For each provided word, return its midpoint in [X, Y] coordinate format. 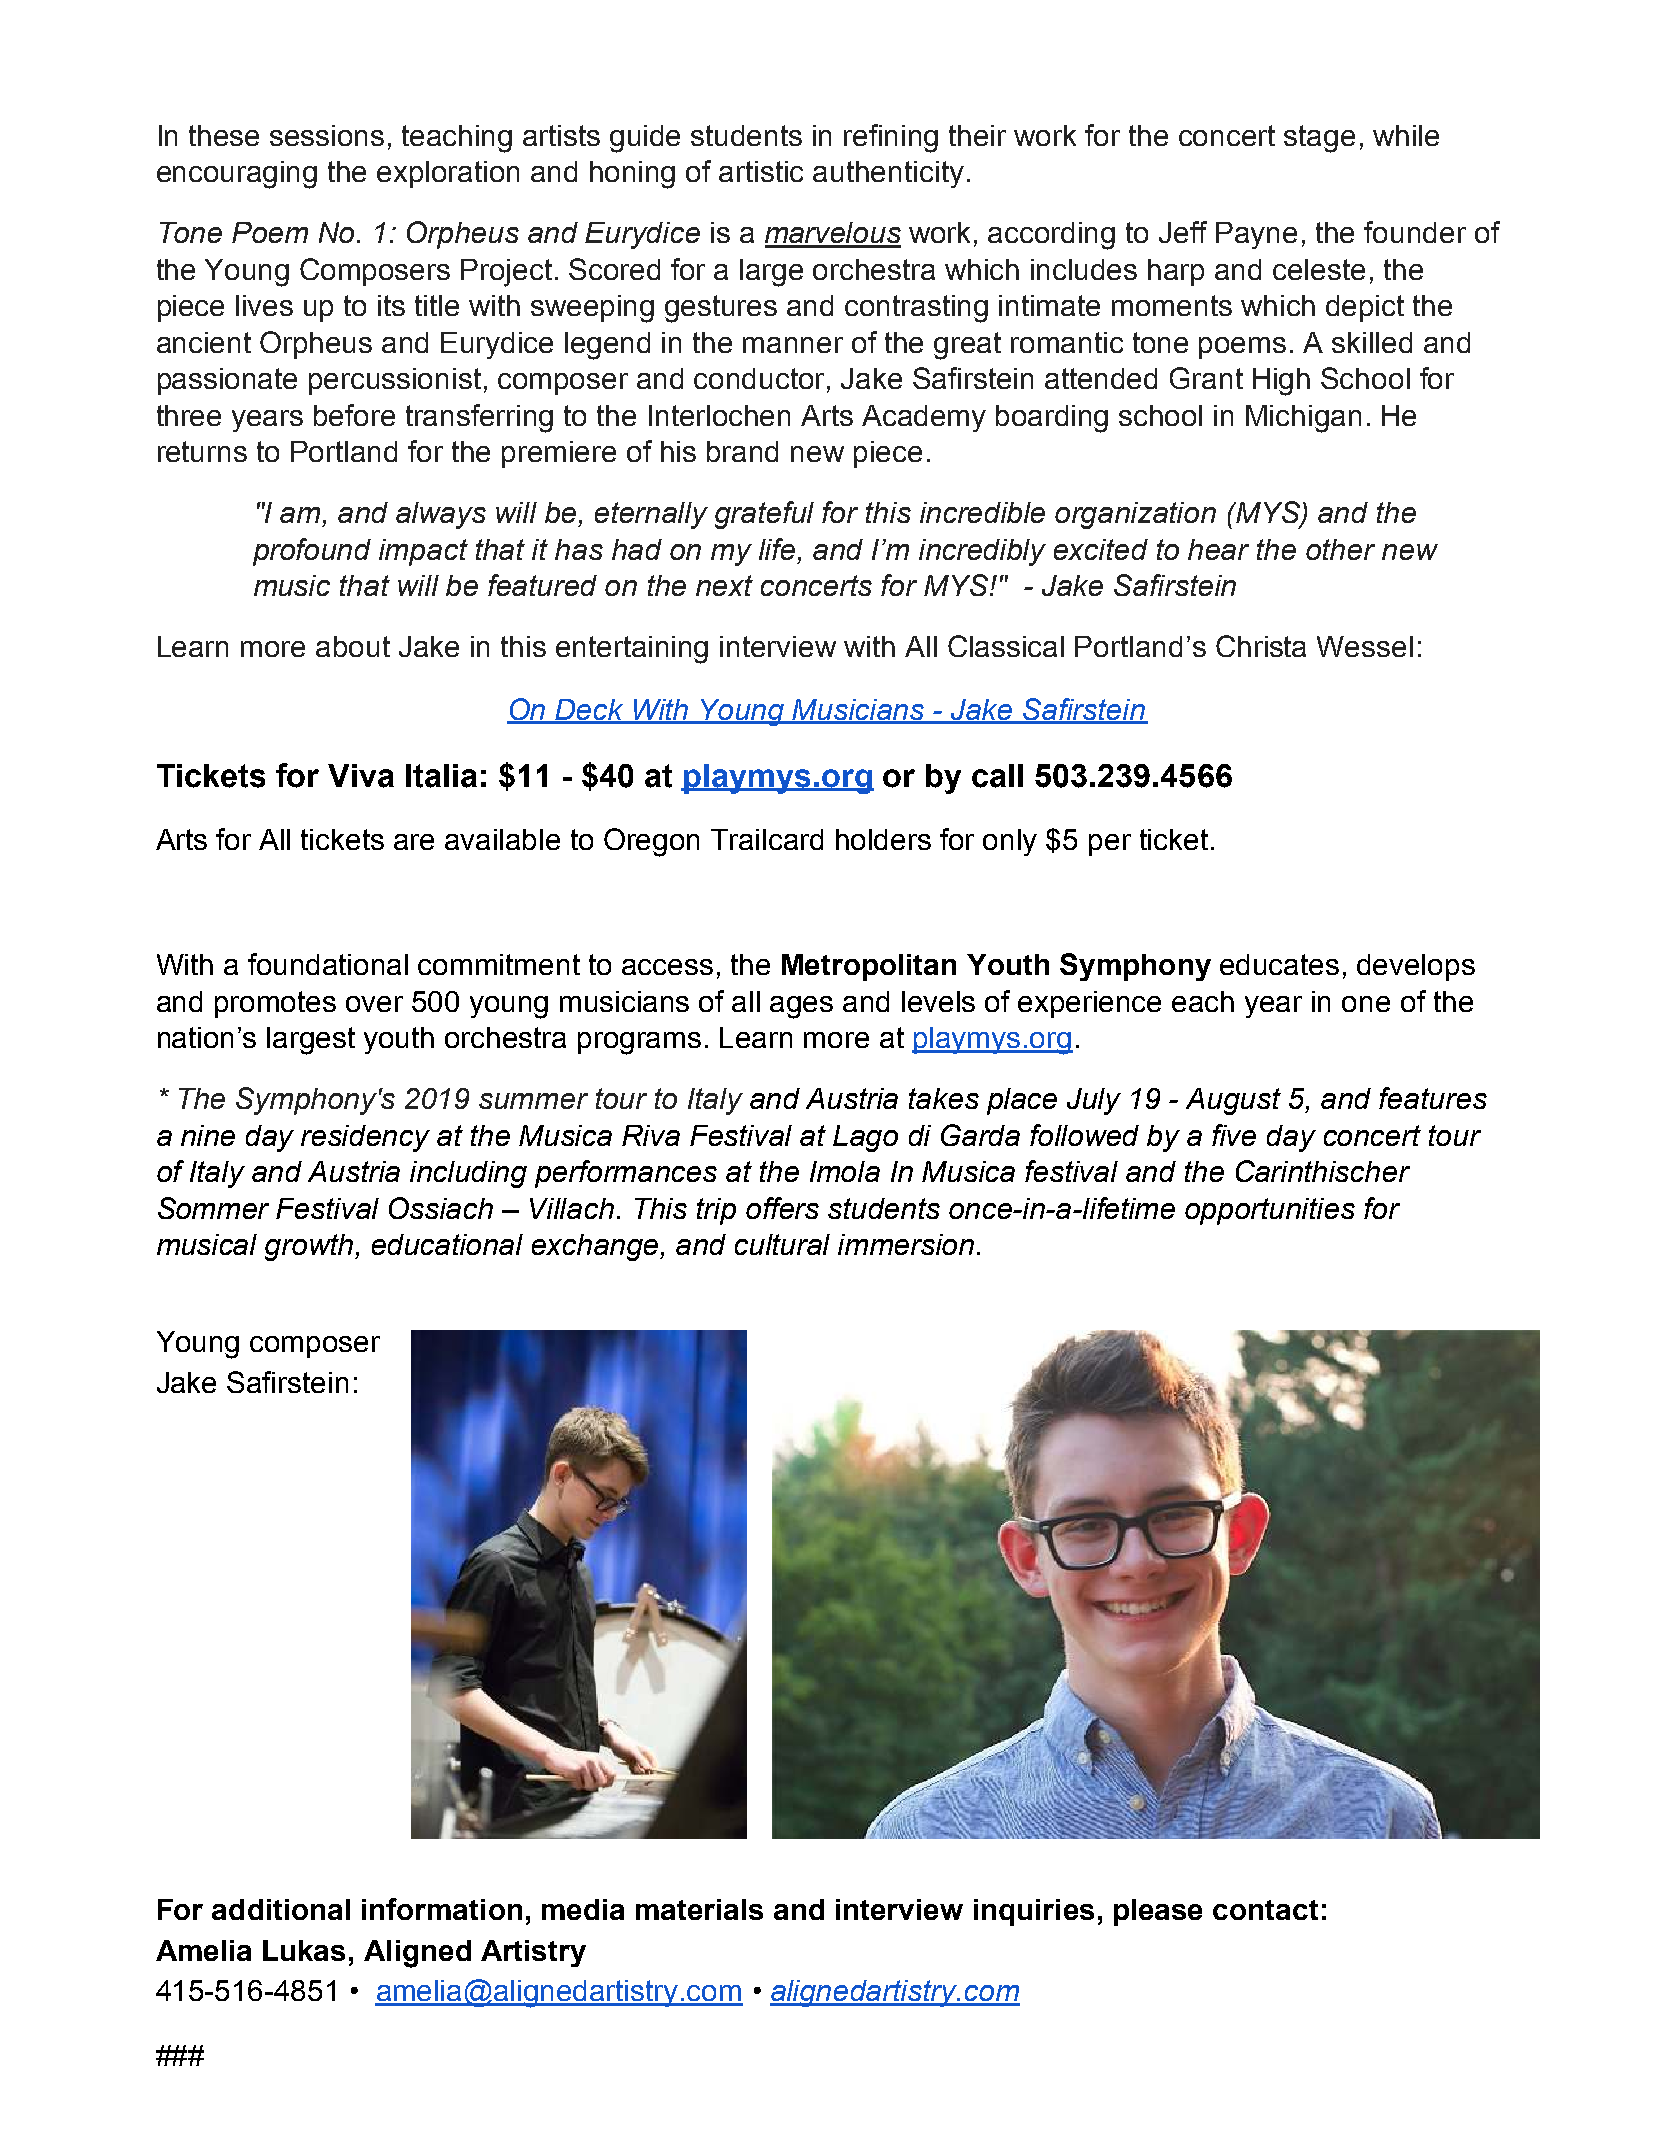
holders [883, 839]
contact [1265, 1910]
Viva [361, 776]
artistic [761, 171]
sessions [327, 135]
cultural [782, 1244]
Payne [1256, 235]
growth [310, 1247]
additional [281, 1909]
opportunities [1270, 1211]
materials [699, 1909]
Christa [1261, 646]
